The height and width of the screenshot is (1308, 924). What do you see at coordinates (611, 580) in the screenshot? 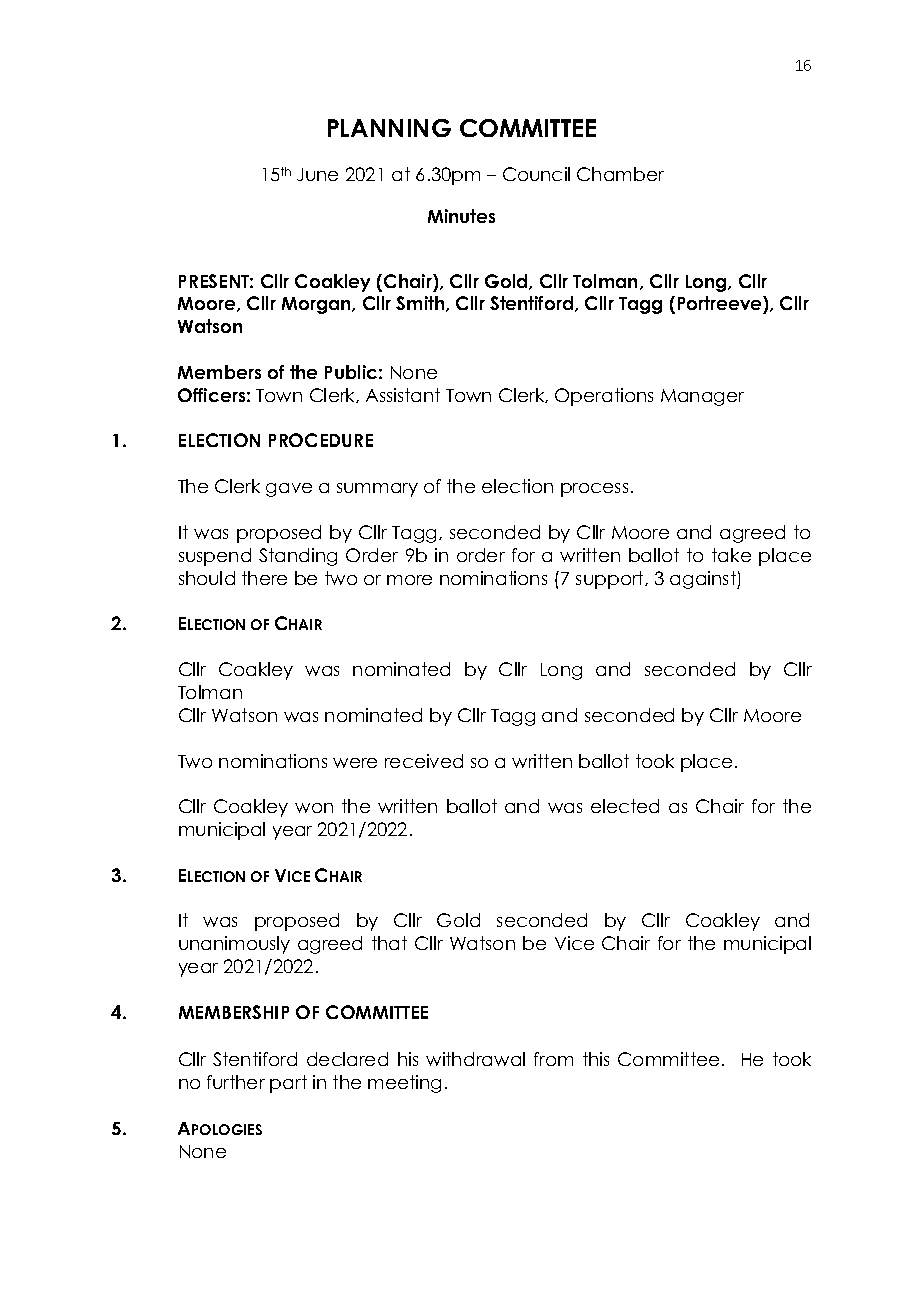
I see `support` at bounding box center [611, 580].
